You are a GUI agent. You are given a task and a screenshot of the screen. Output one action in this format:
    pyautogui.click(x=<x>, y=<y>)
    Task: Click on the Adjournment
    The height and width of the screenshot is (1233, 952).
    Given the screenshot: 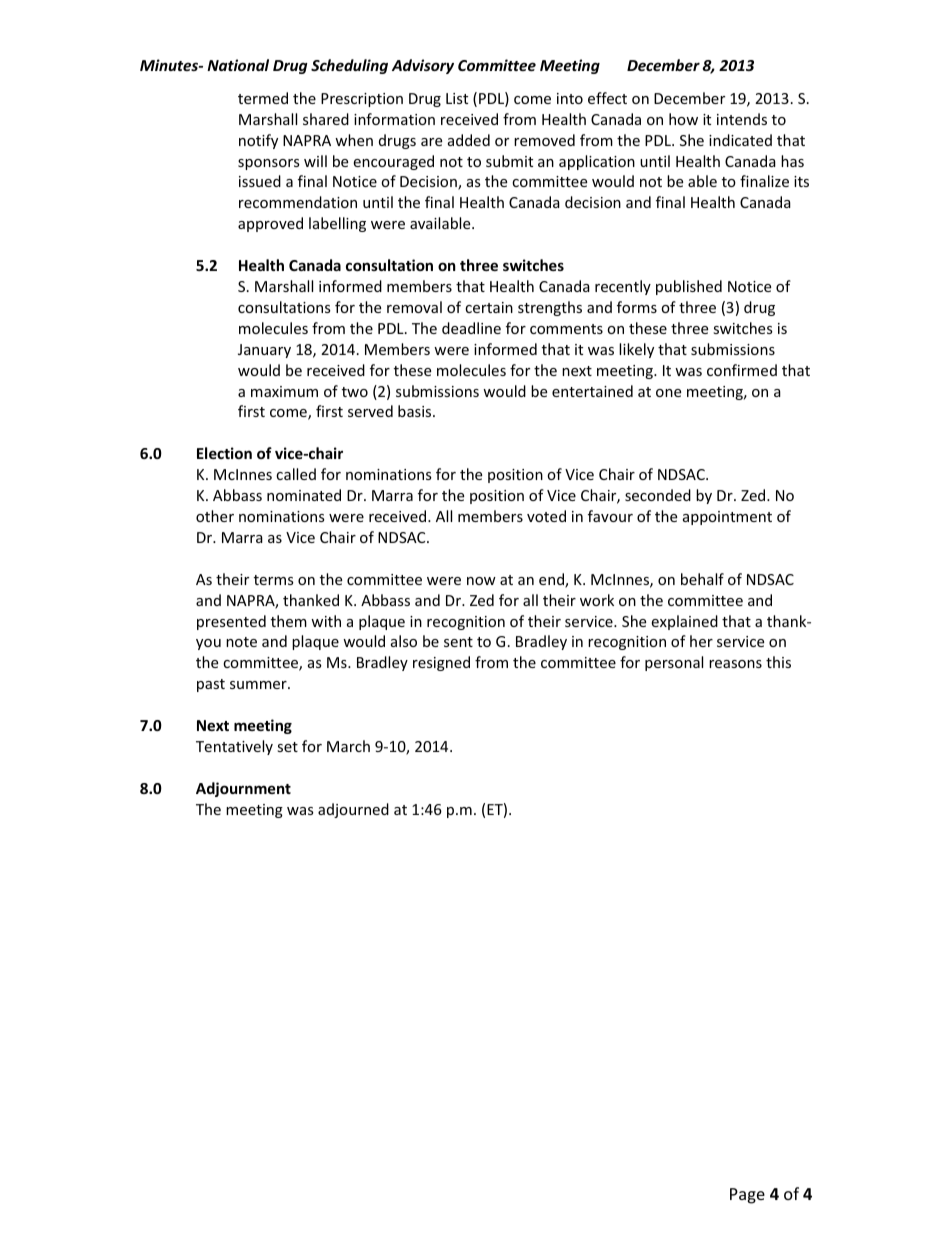 What is the action you would take?
    pyautogui.click(x=243, y=789)
